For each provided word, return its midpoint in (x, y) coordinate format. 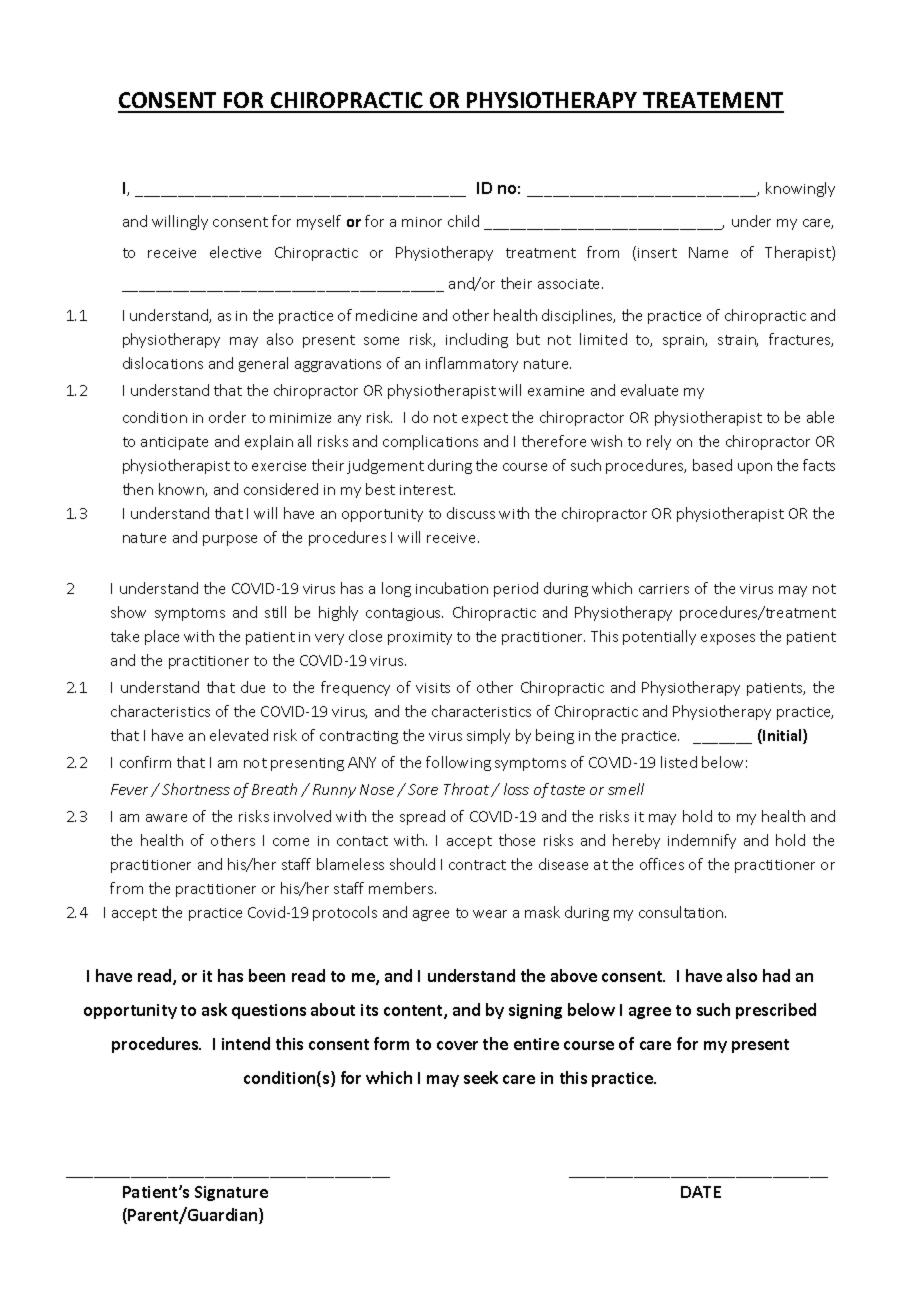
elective (235, 252)
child (463, 221)
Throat (468, 790)
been (267, 975)
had (776, 975)
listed (679, 762)
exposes (728, 639)
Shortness (196, 789)
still (275, 612)
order (227, 417)
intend (246, 1043)
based (712, 465)
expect (485, 419)
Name (708, 252)
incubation (452, 588)
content (414, 1012)
